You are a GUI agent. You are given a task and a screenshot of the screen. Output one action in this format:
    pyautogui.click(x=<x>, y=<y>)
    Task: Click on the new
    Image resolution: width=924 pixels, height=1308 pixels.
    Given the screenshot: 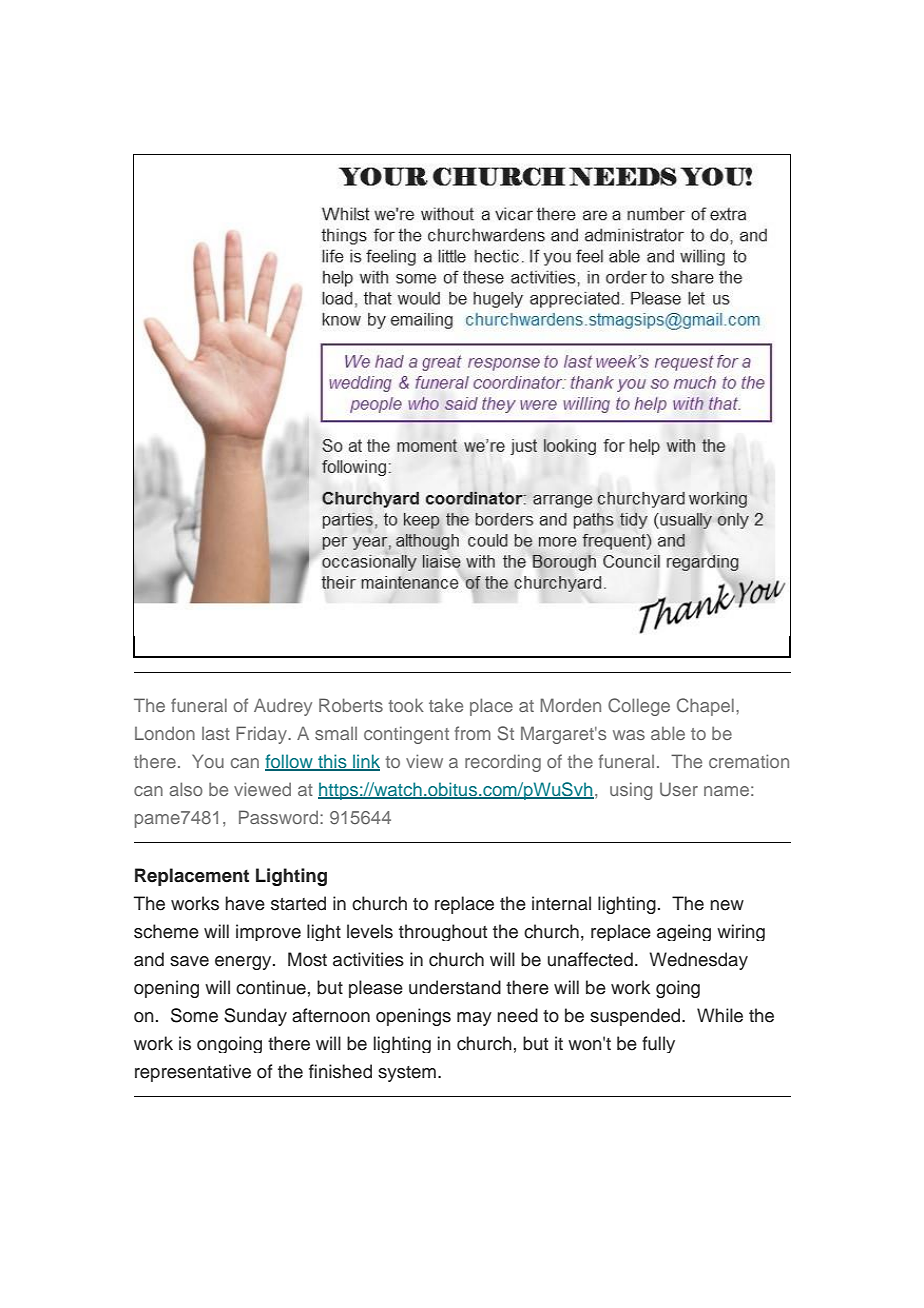 What is the action you would take?
    pyautogui.click(x=727, y=905)
